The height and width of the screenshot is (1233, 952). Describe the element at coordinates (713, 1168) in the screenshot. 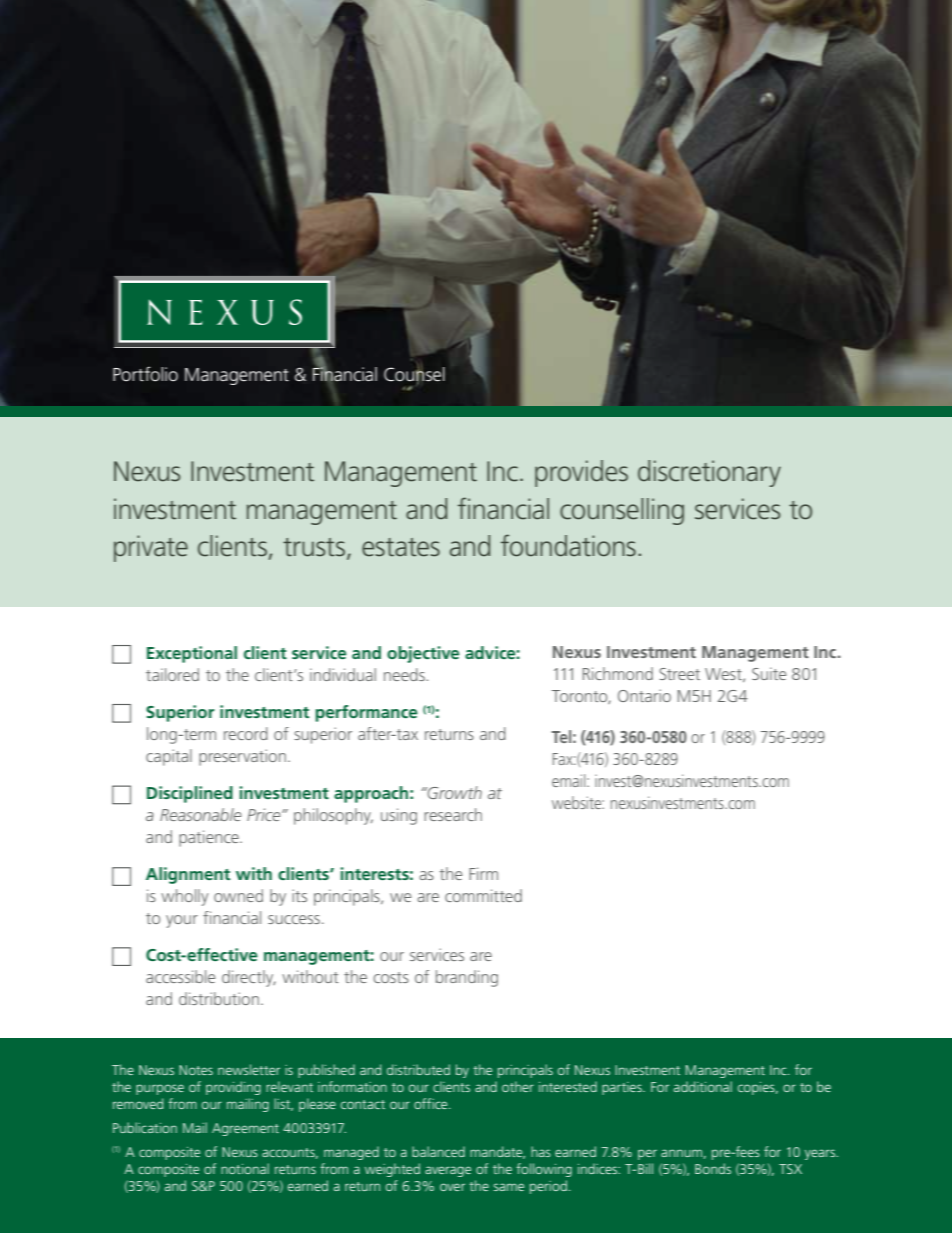

I see `Bonds` at that location.
